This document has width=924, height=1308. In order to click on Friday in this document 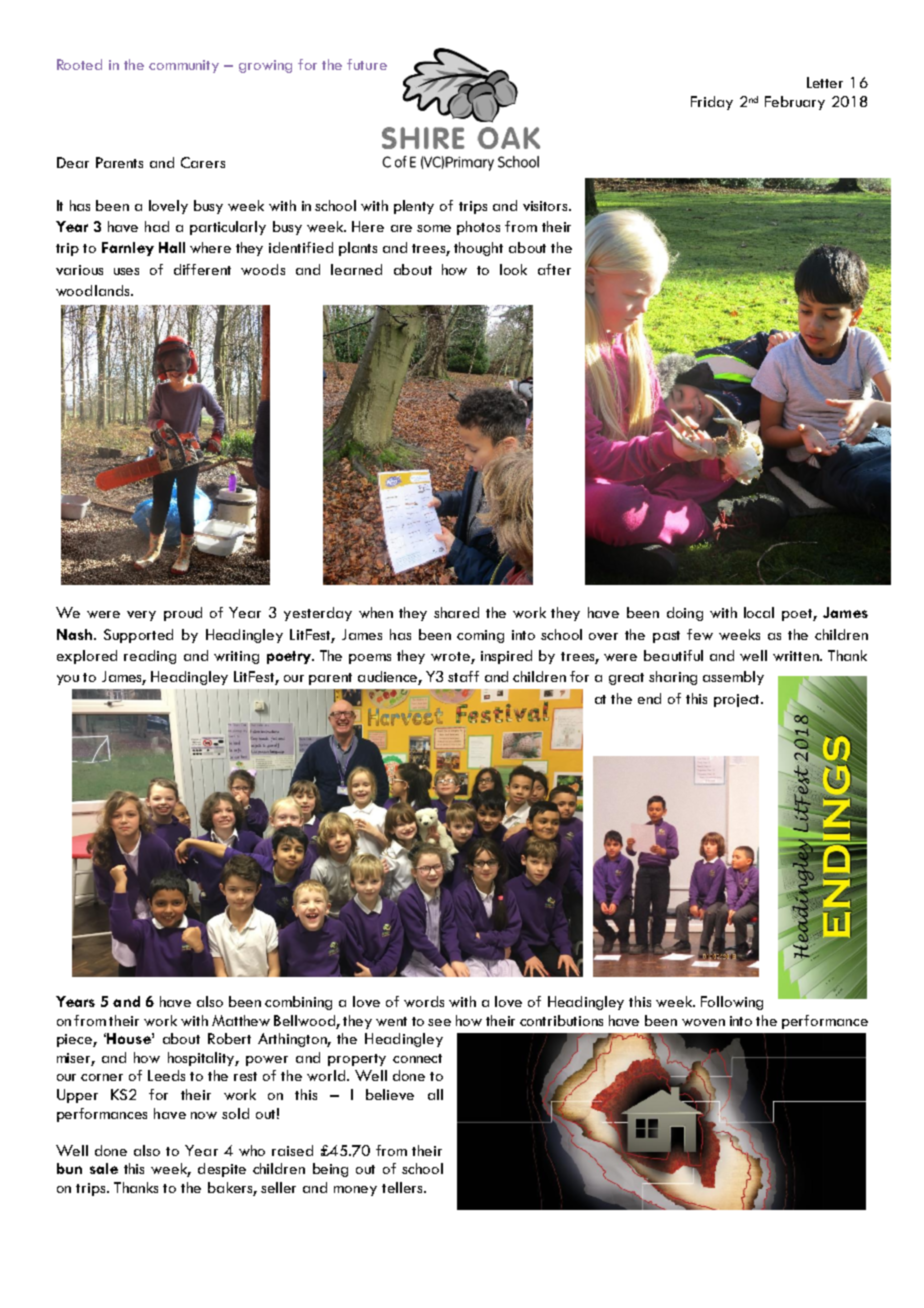, I will do `click(712, 103)`.
